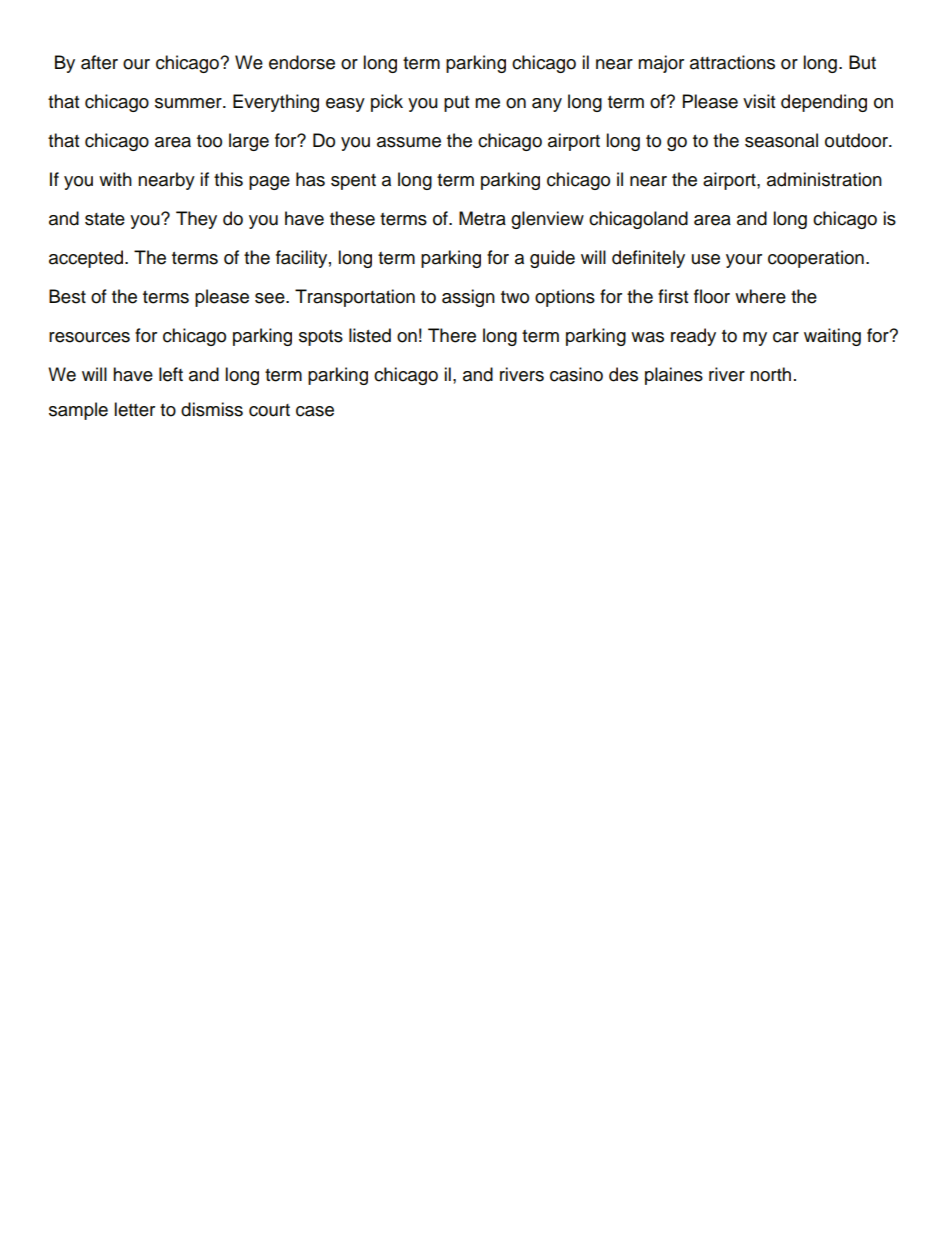 Image resolution: width=952 pixels, height=1233 pixels. What do you see at coordinates (196, 220) in the screenshot?
I see `They` at bounding box center [196, 220].
